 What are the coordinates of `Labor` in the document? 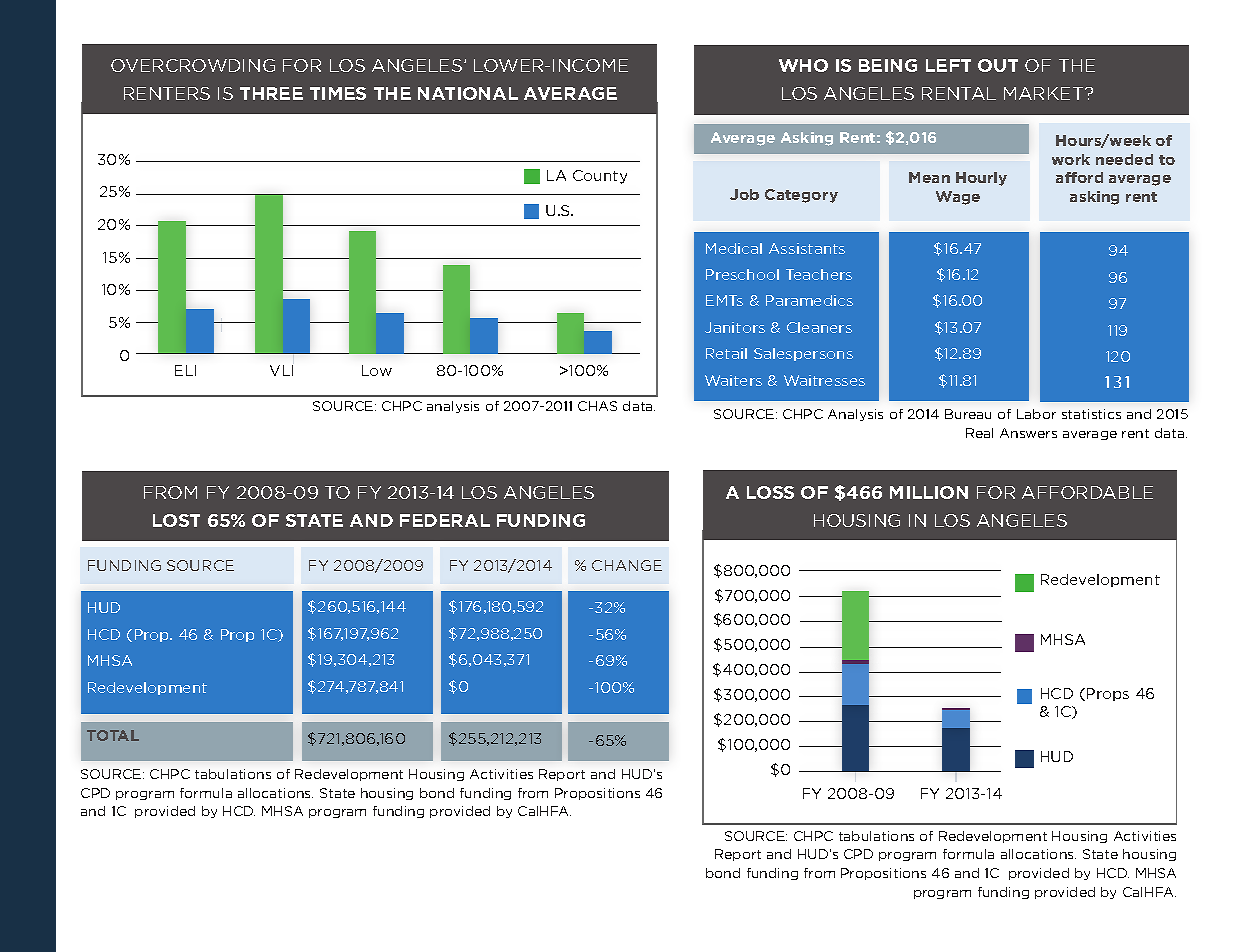 It's located at (1036, 414).
